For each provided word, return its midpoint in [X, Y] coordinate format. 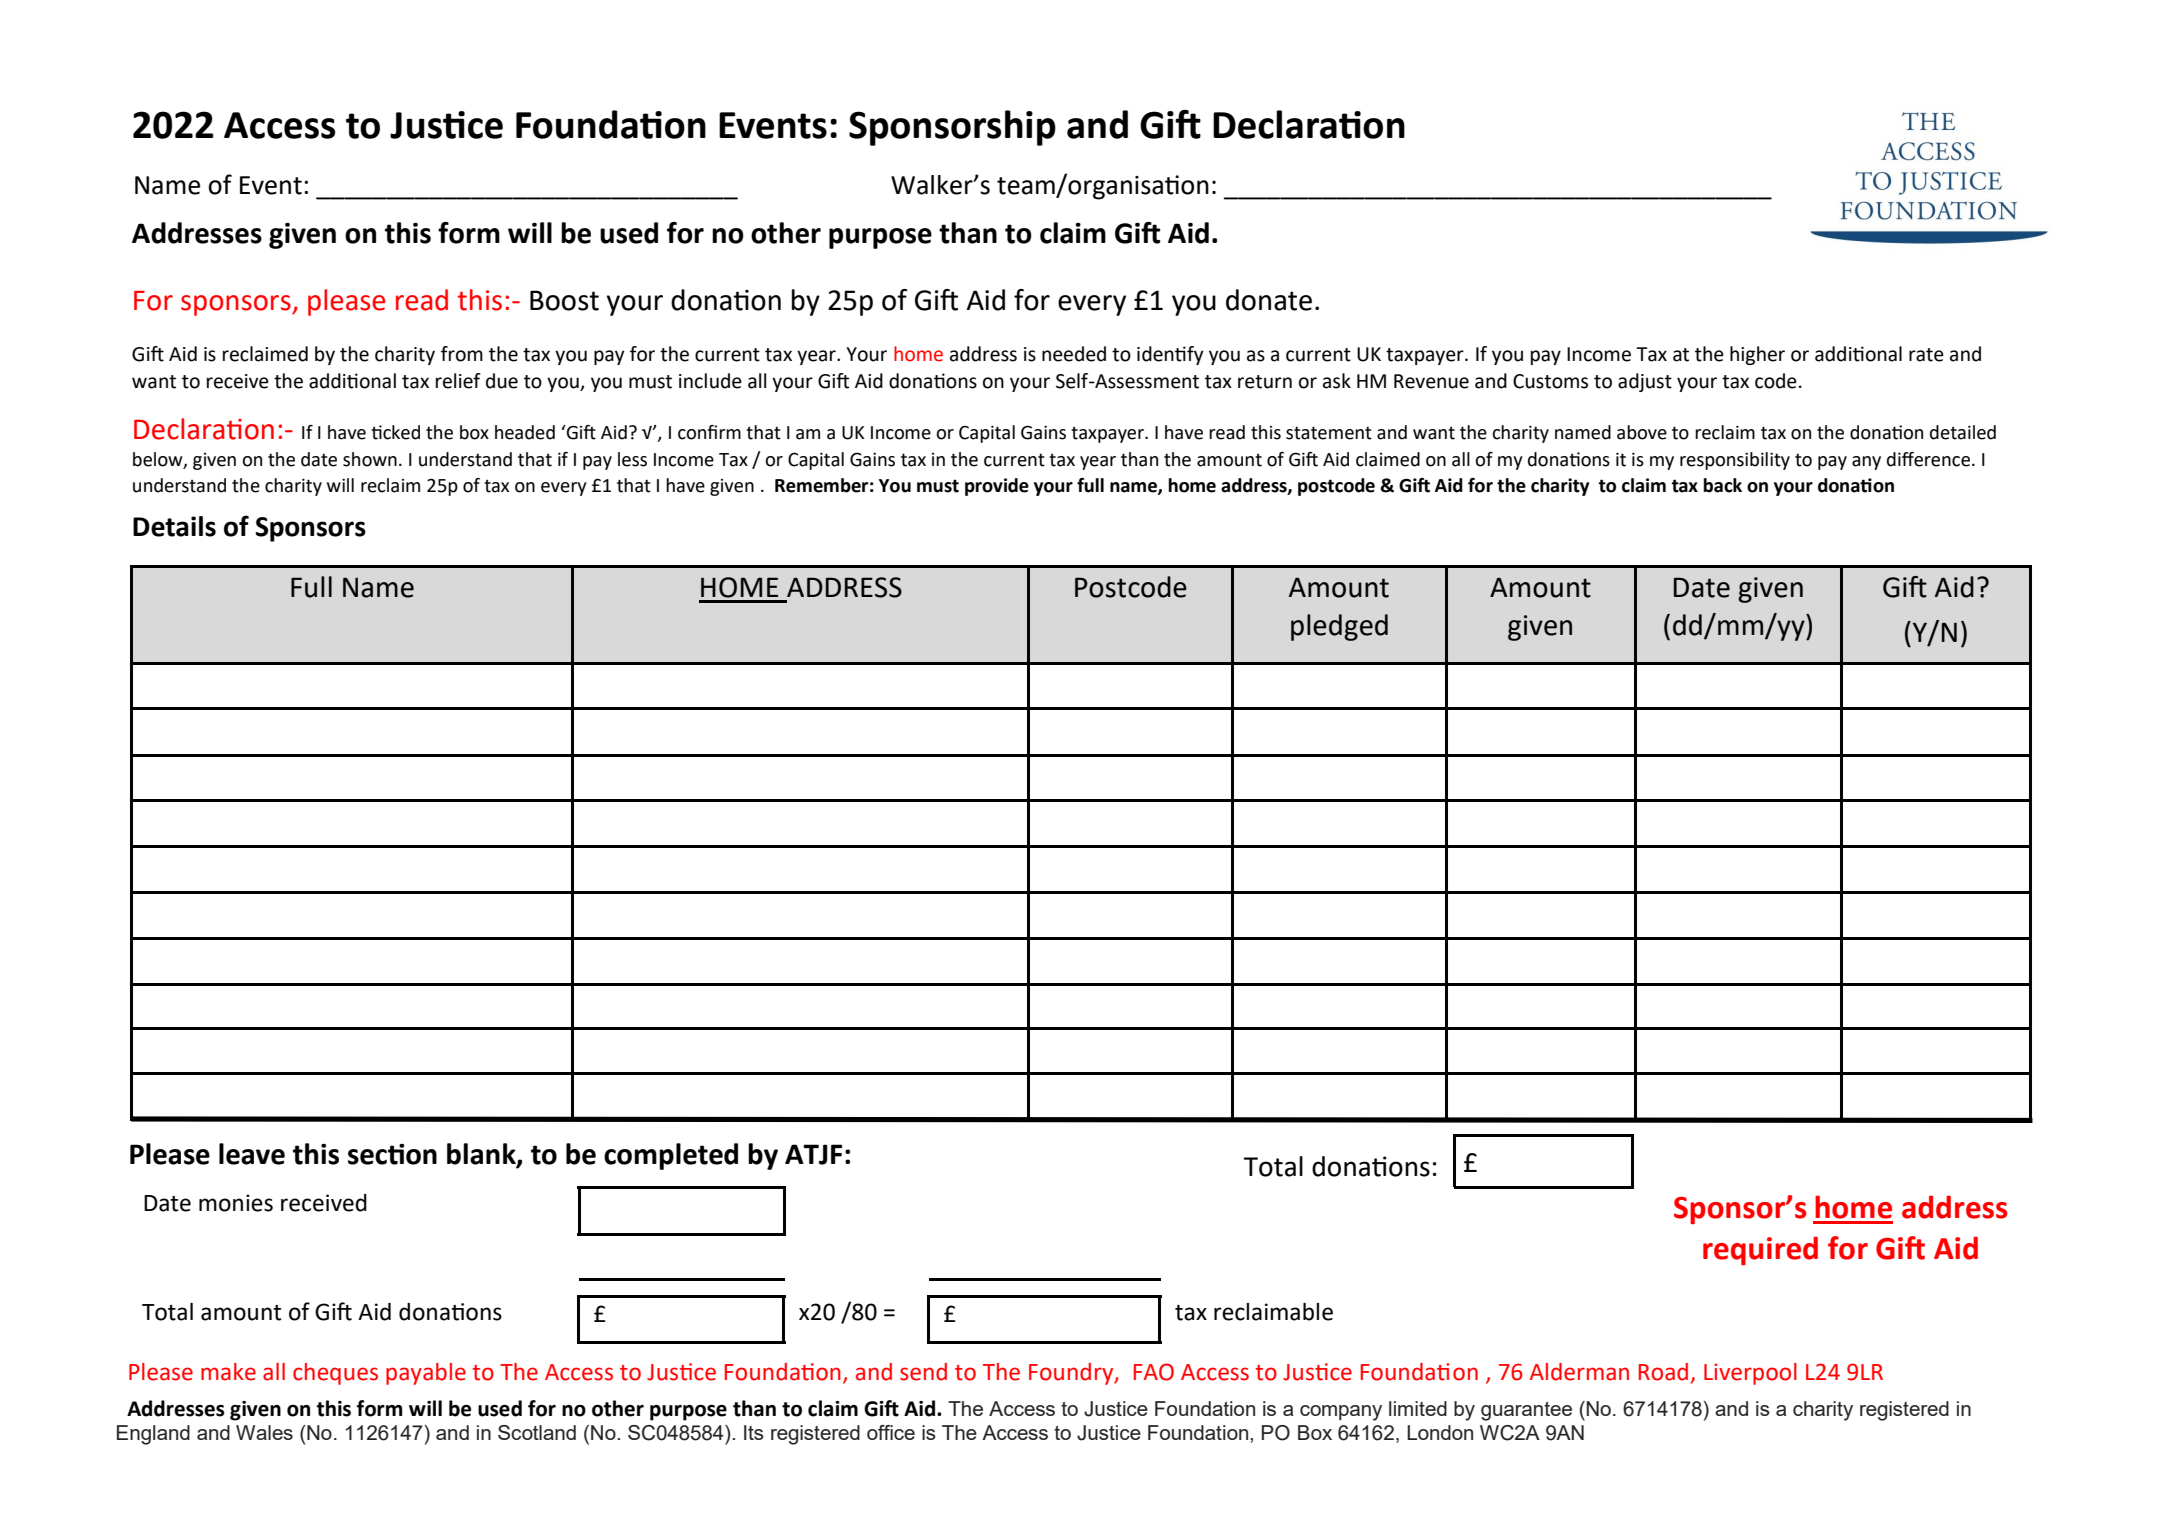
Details [174, 526]
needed [1074, 354]
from [462, 354]
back [1722, 485]
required [1760, 1250]
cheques [335, 1374]
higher [1757, 355]
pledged [1339, 627]
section [392, 1154]
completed [671, 1156]
